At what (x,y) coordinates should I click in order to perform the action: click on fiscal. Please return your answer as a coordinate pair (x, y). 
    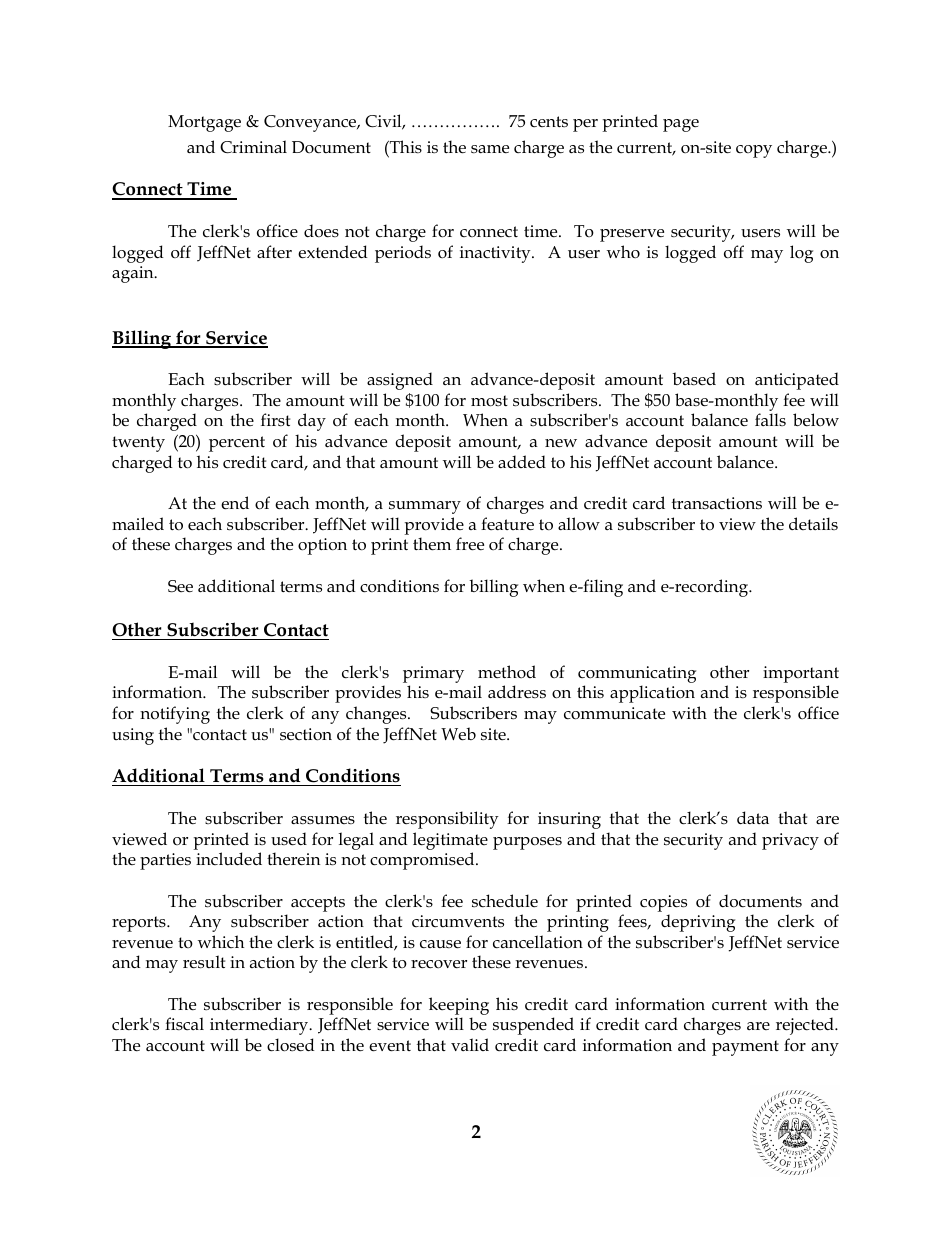
    Looking at the image, I should click on (184, 1023).
